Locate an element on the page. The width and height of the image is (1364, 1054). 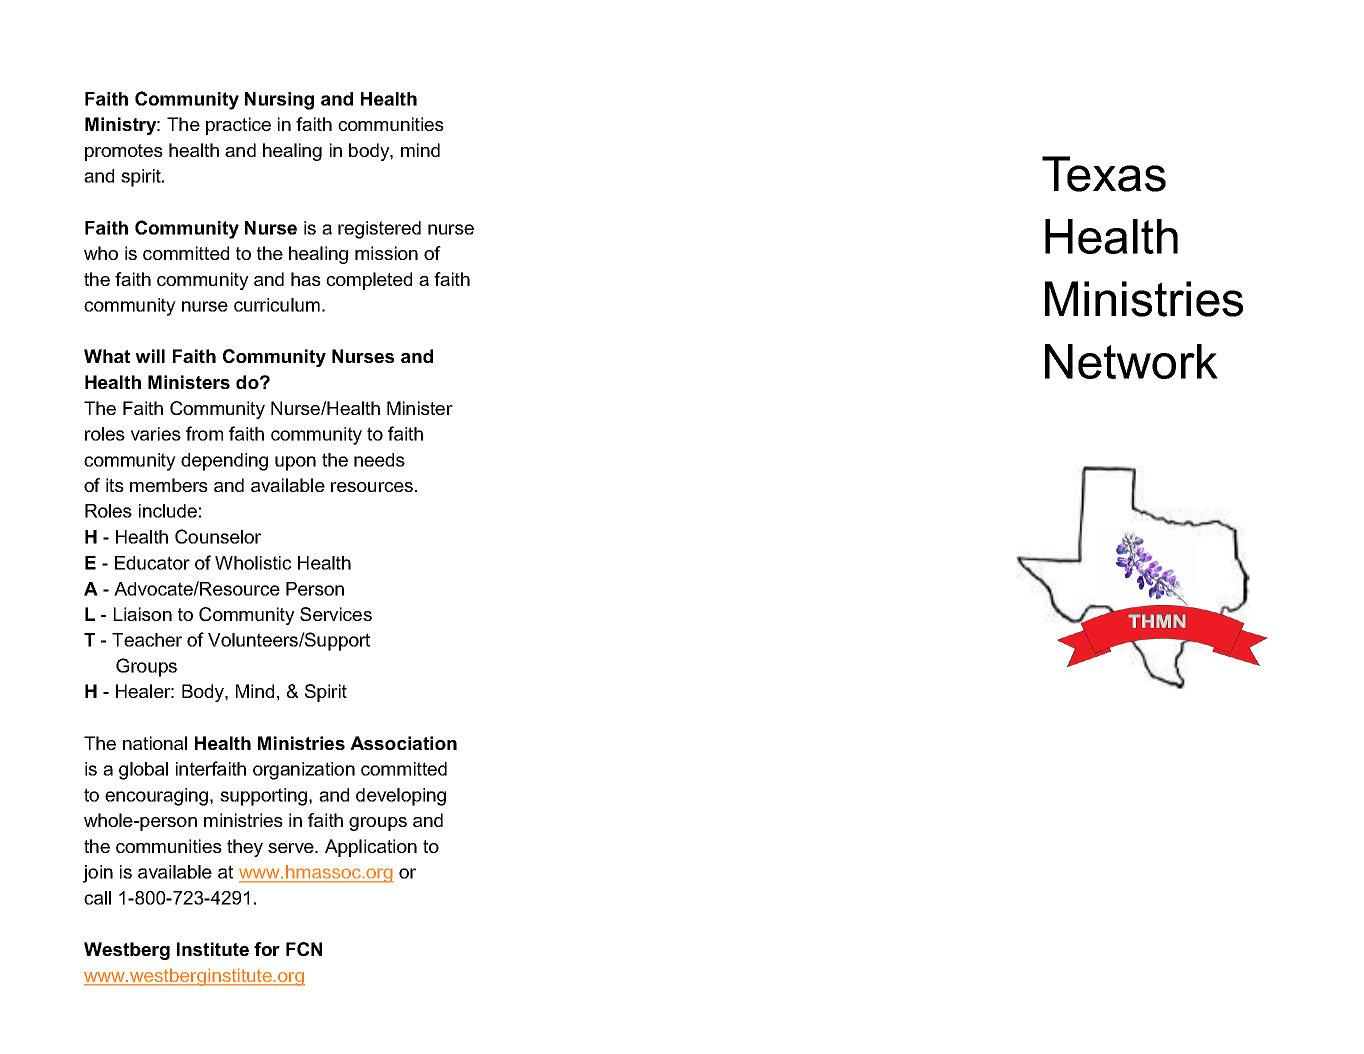
Association is located at coordinates (403, 743).
